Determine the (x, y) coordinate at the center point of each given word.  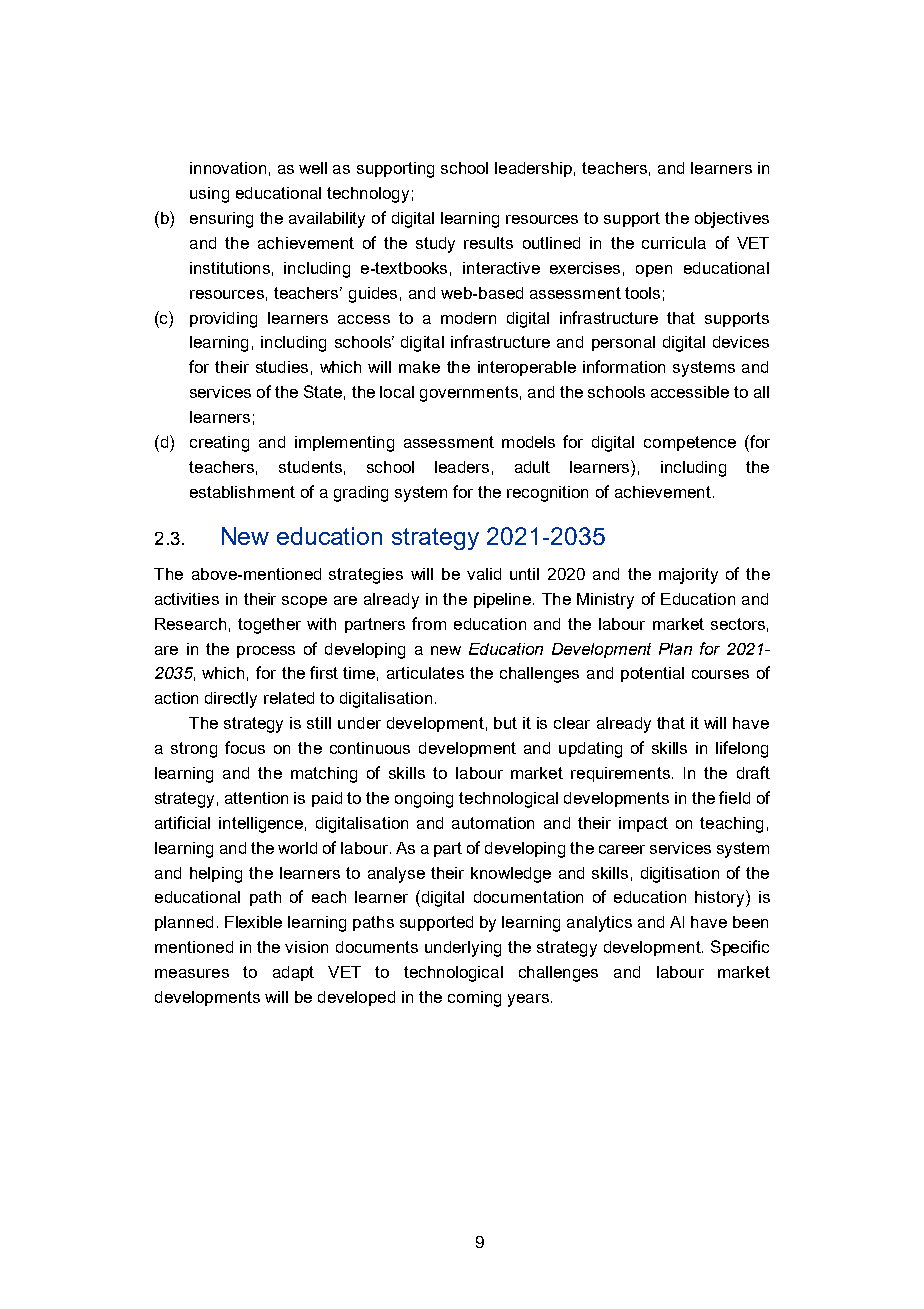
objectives (732, 220)
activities (187, 599)
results (488, 243)
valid (484, 574)
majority (688, 576)
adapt (293, 973)
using (209, 195)
